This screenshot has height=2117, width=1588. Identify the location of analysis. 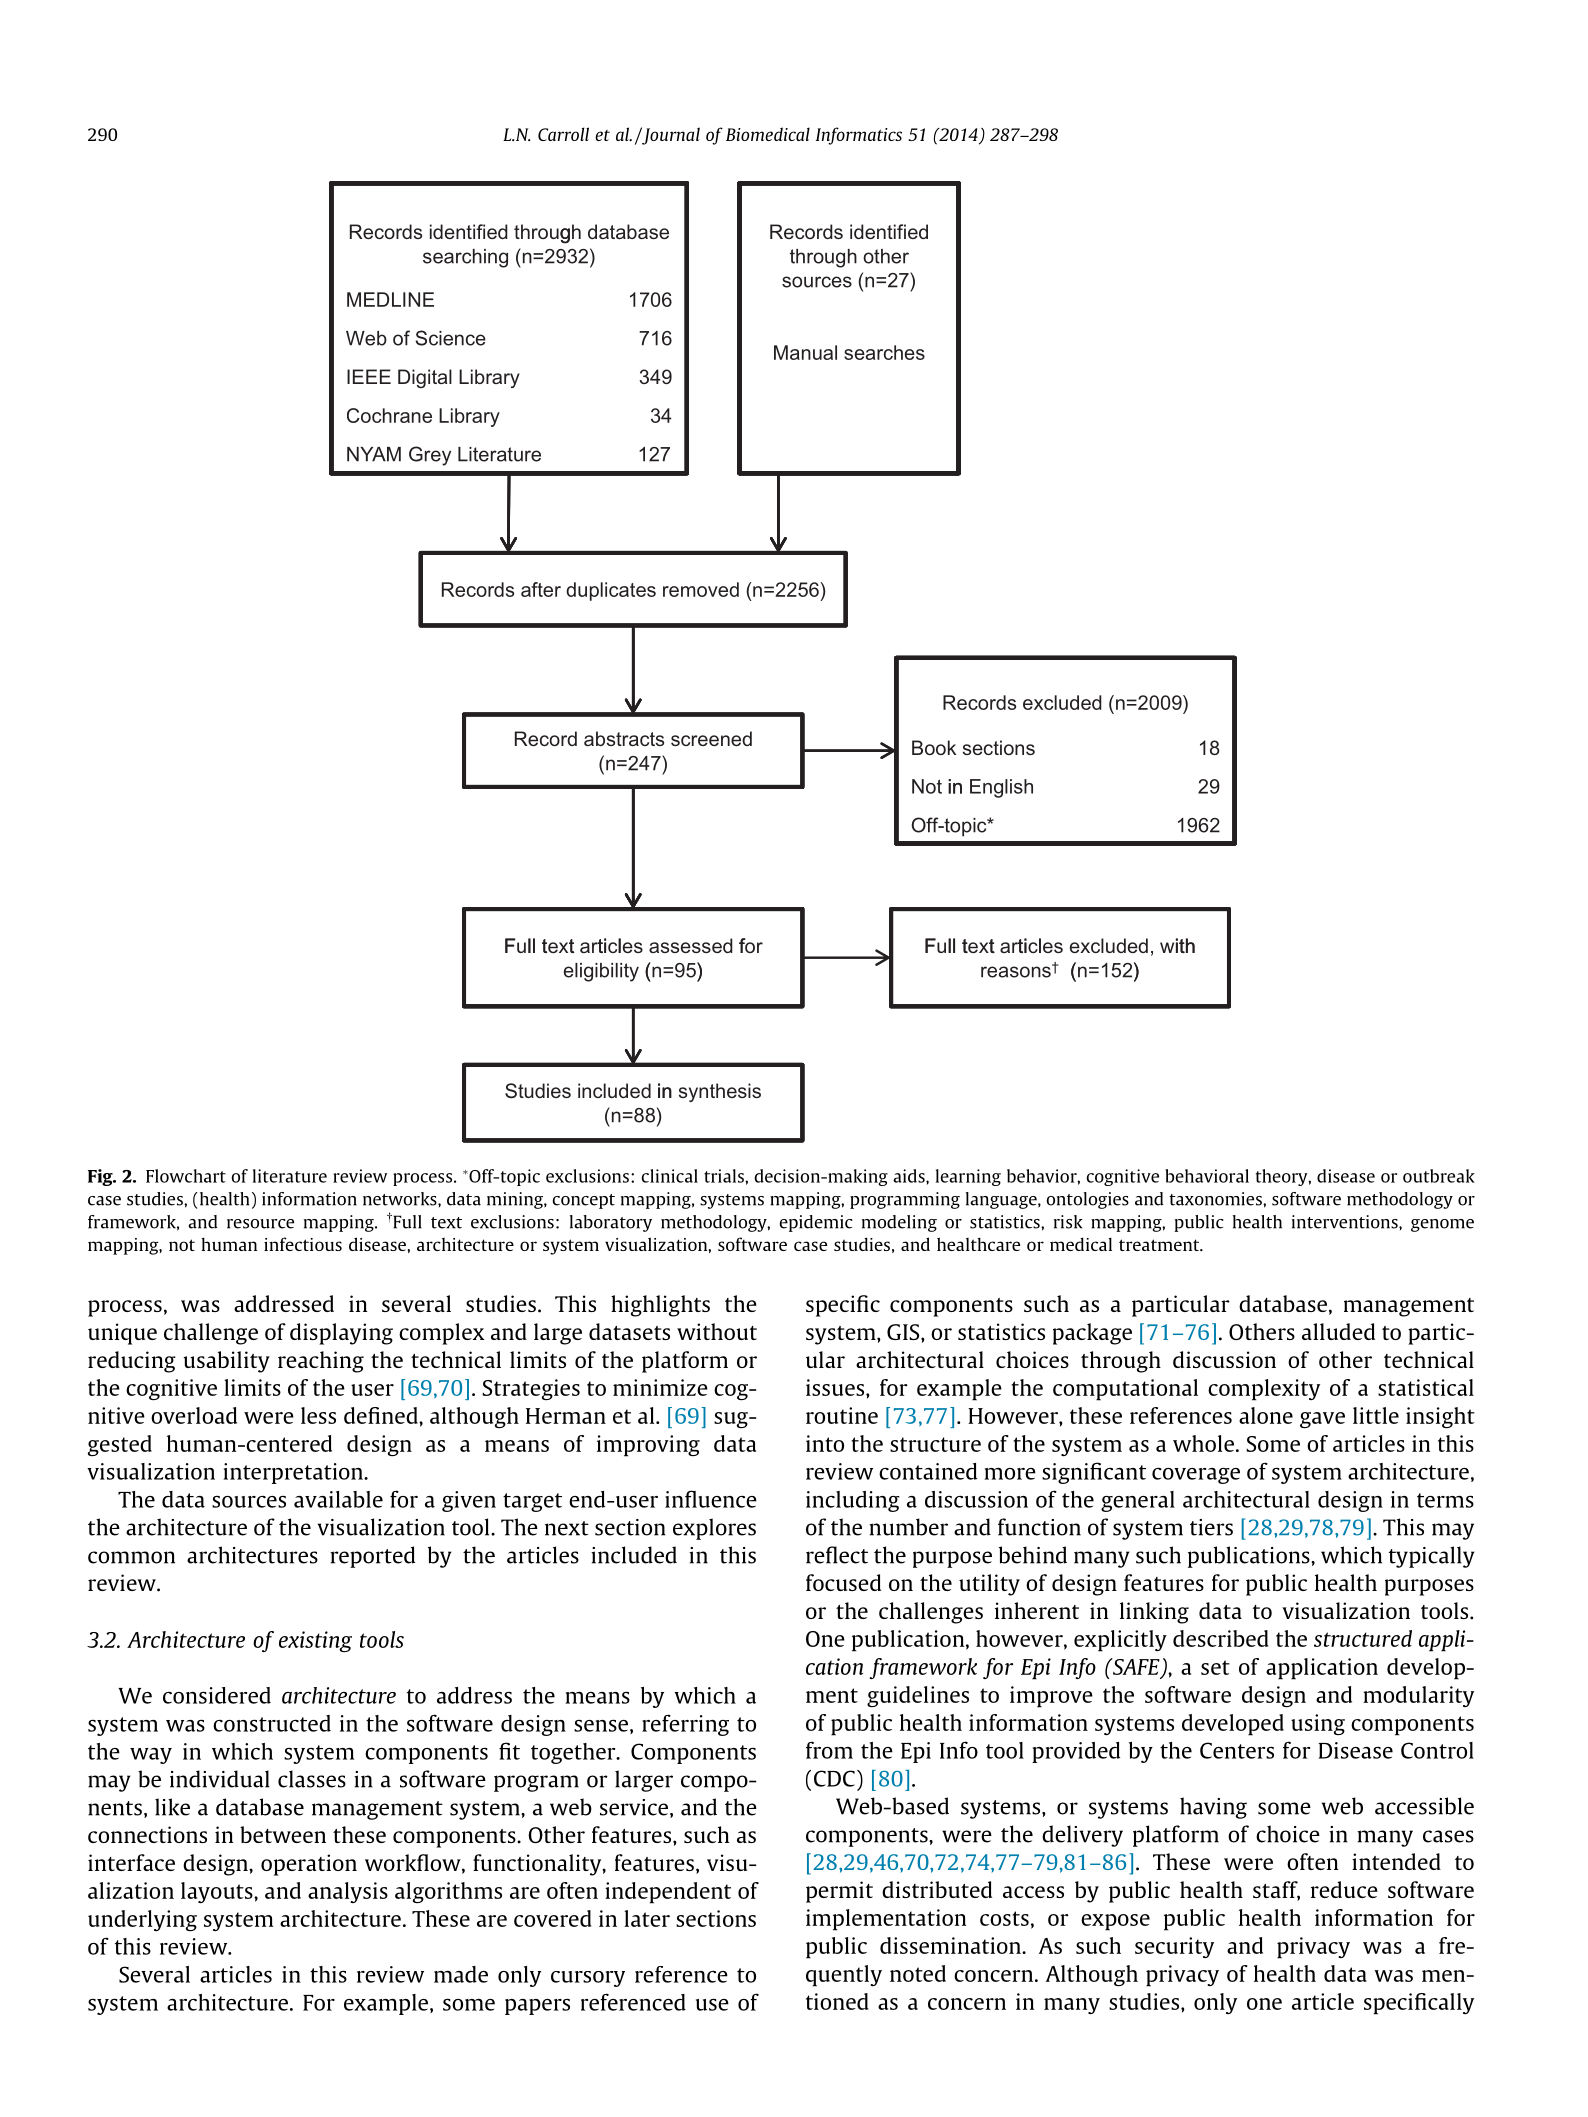
(348, 1892).
